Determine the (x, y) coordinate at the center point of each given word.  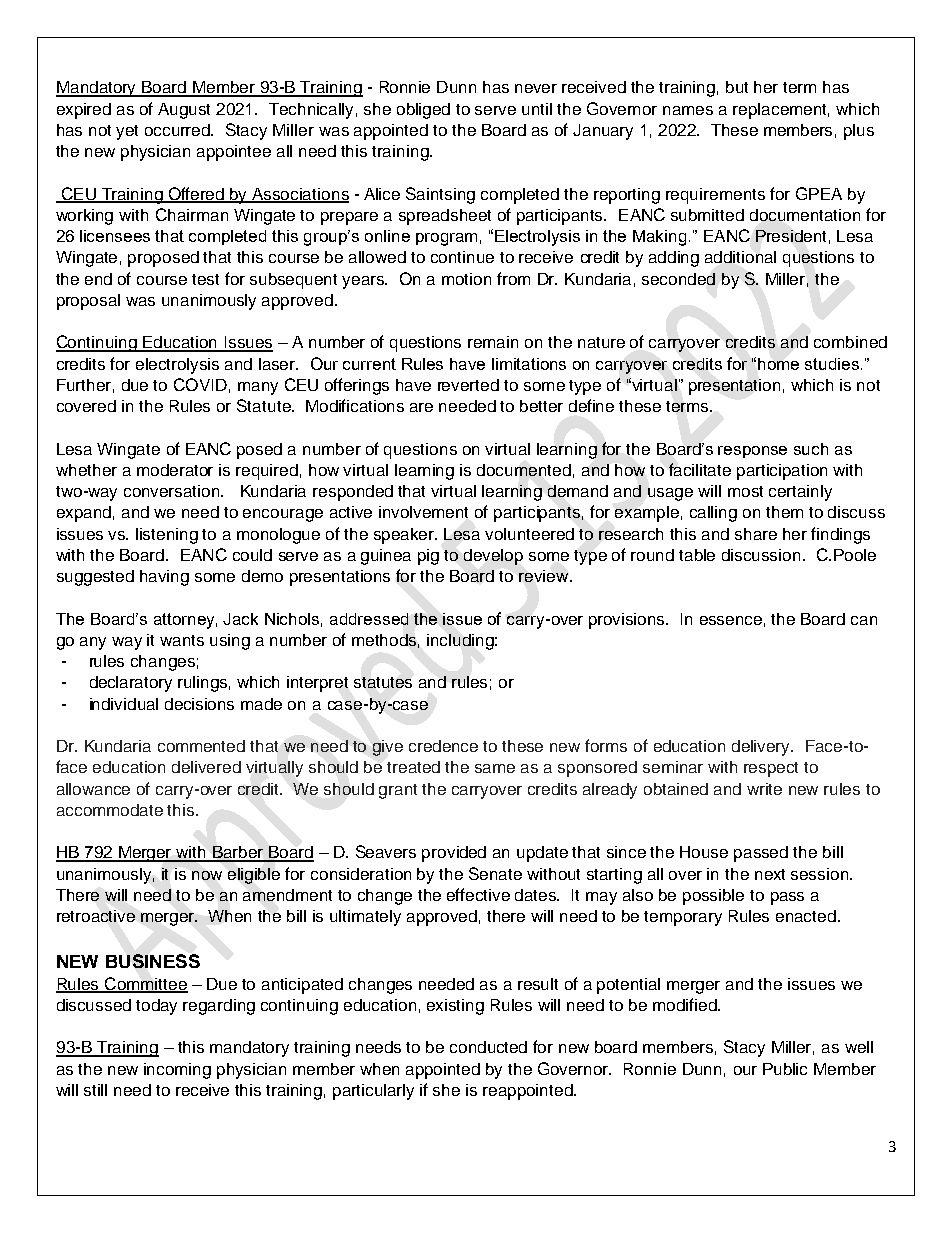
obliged (423, 111)
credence (443, 746)
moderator (175, 470)
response (752, 452)
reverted (468, 385)
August (184, 111)
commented (201, 746)
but (737, 87)
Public (785, 1069)
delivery (762, 748)
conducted (488, 1047)
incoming (177, 1071)
